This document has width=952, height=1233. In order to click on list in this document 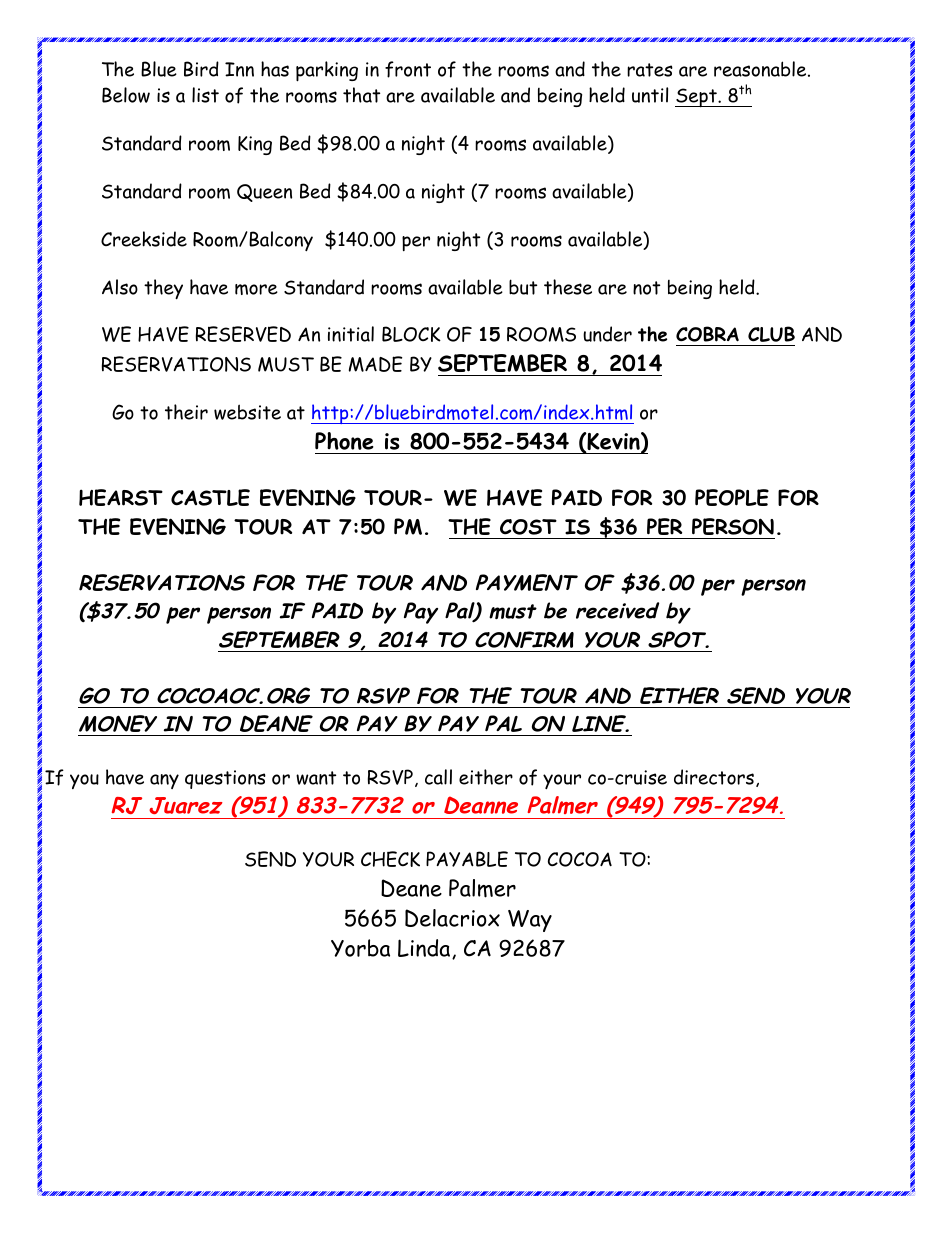, I will do `click(205, 95)`.
